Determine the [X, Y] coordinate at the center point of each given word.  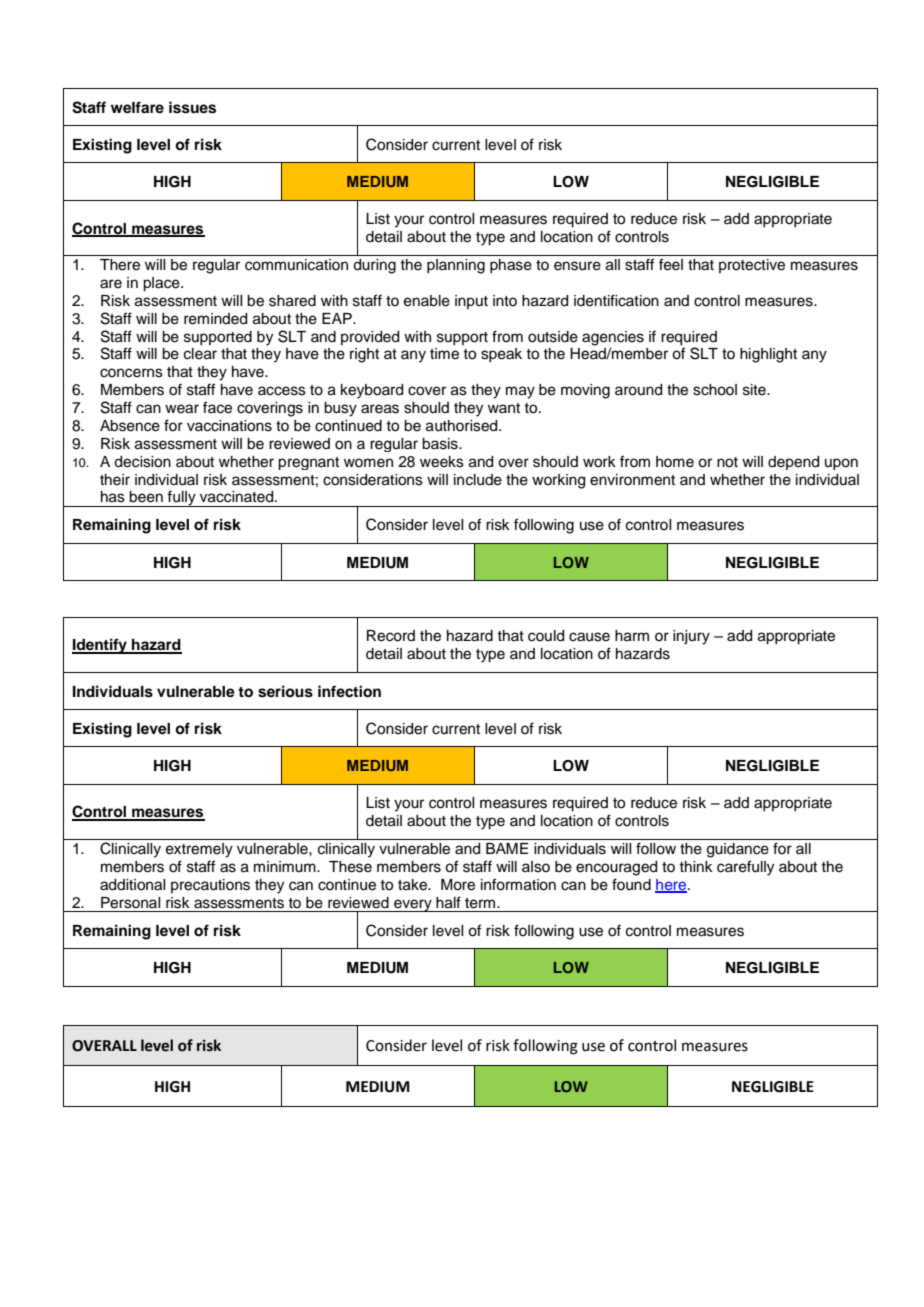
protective [752, 266]
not [727, 462]
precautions [210, 886]
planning [456, 266]
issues [192, 107]
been [146, 497]
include [478, 480]
